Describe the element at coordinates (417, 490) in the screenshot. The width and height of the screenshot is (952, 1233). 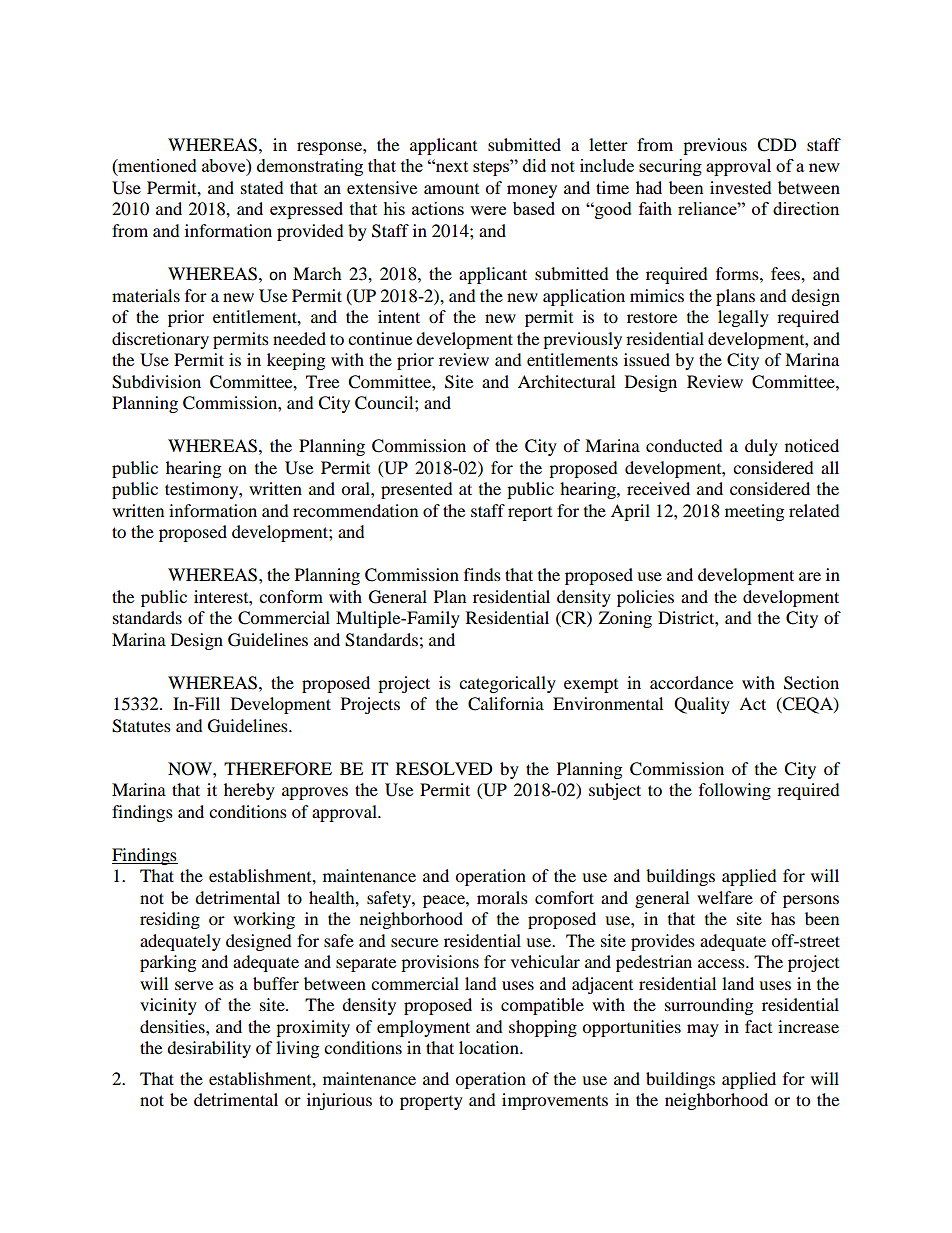
I see `presented` at that location.
